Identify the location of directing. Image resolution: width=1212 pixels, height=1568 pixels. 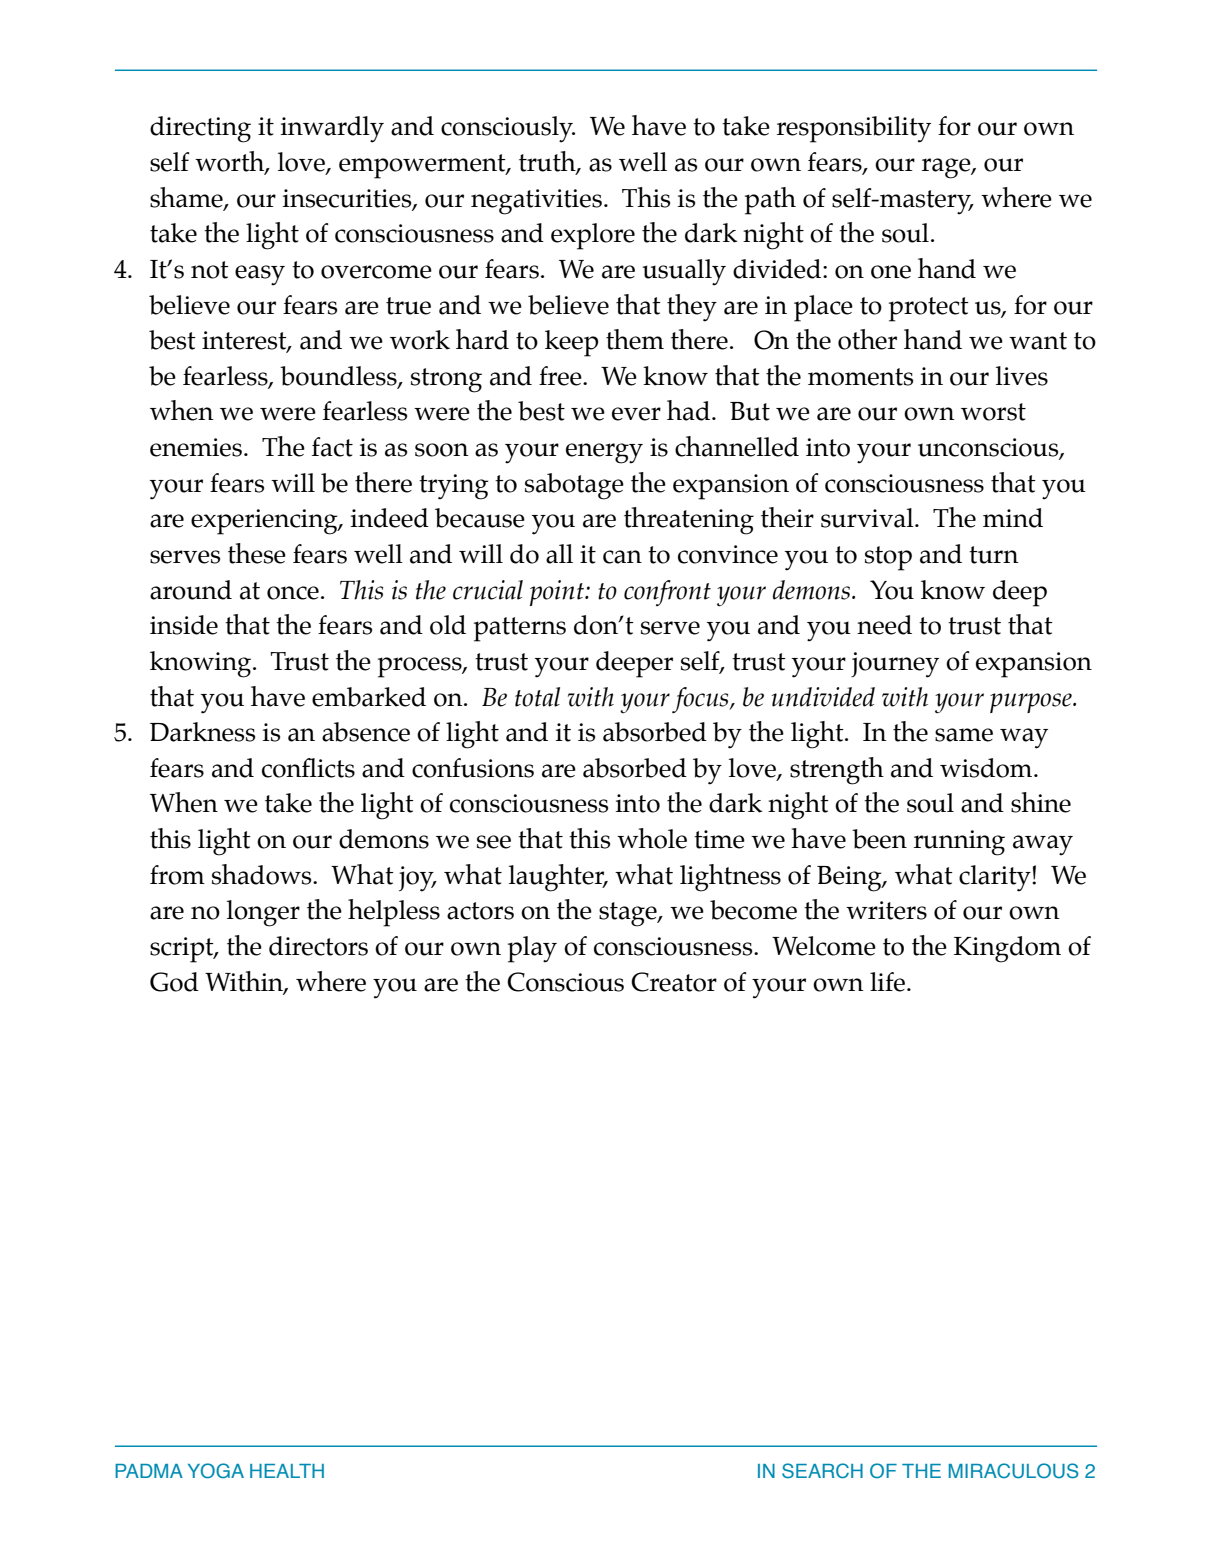
(200, 129).
